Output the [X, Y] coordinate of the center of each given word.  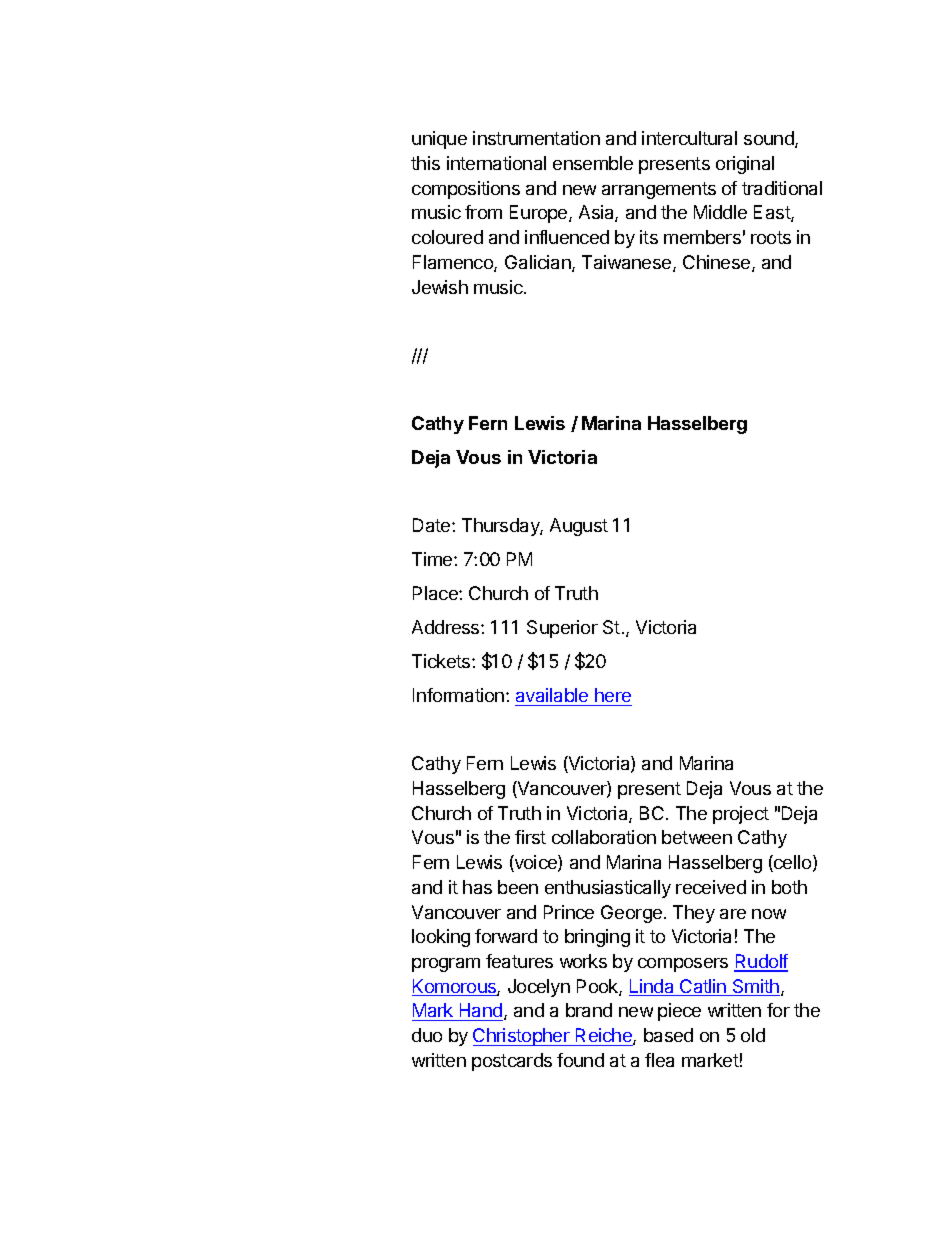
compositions [466, 190]
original [745, 165]
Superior [562, 629]
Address [447, 627]
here [613, 695]
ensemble [593, 163]
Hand [480, 1012]
